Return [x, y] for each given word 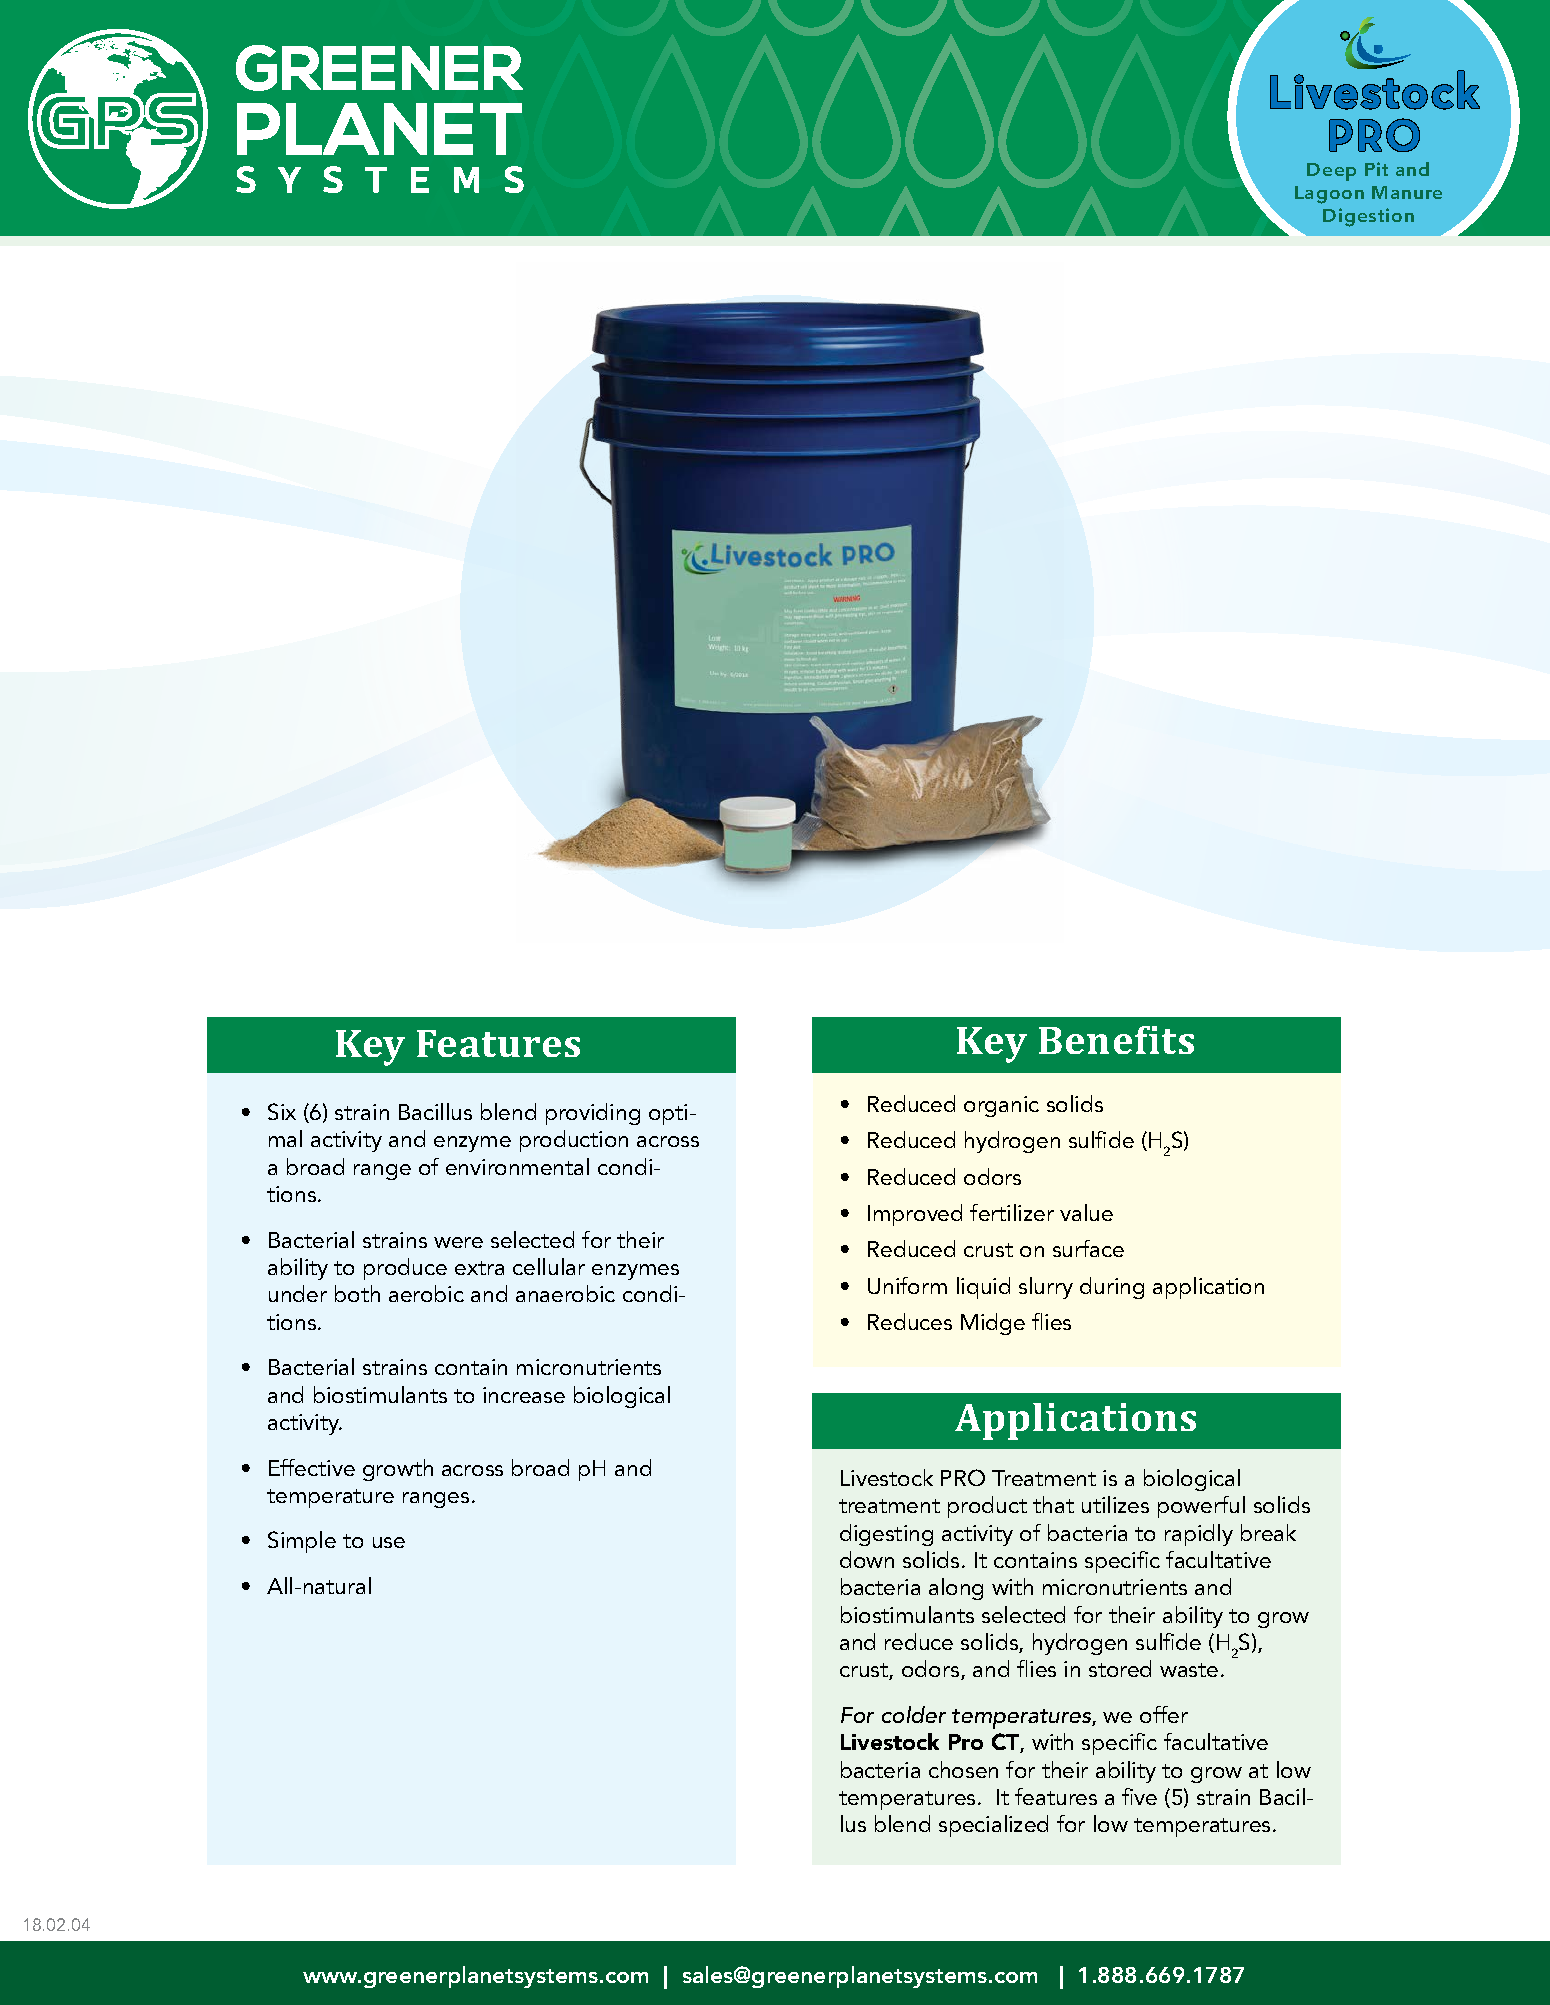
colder [914, 1714]
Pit [1376, 169]
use [389, 1542]
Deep [1331, 172]
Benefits [1116, 1040]
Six [282, 1111]
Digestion [1368, 217]
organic [1001, 1106]
